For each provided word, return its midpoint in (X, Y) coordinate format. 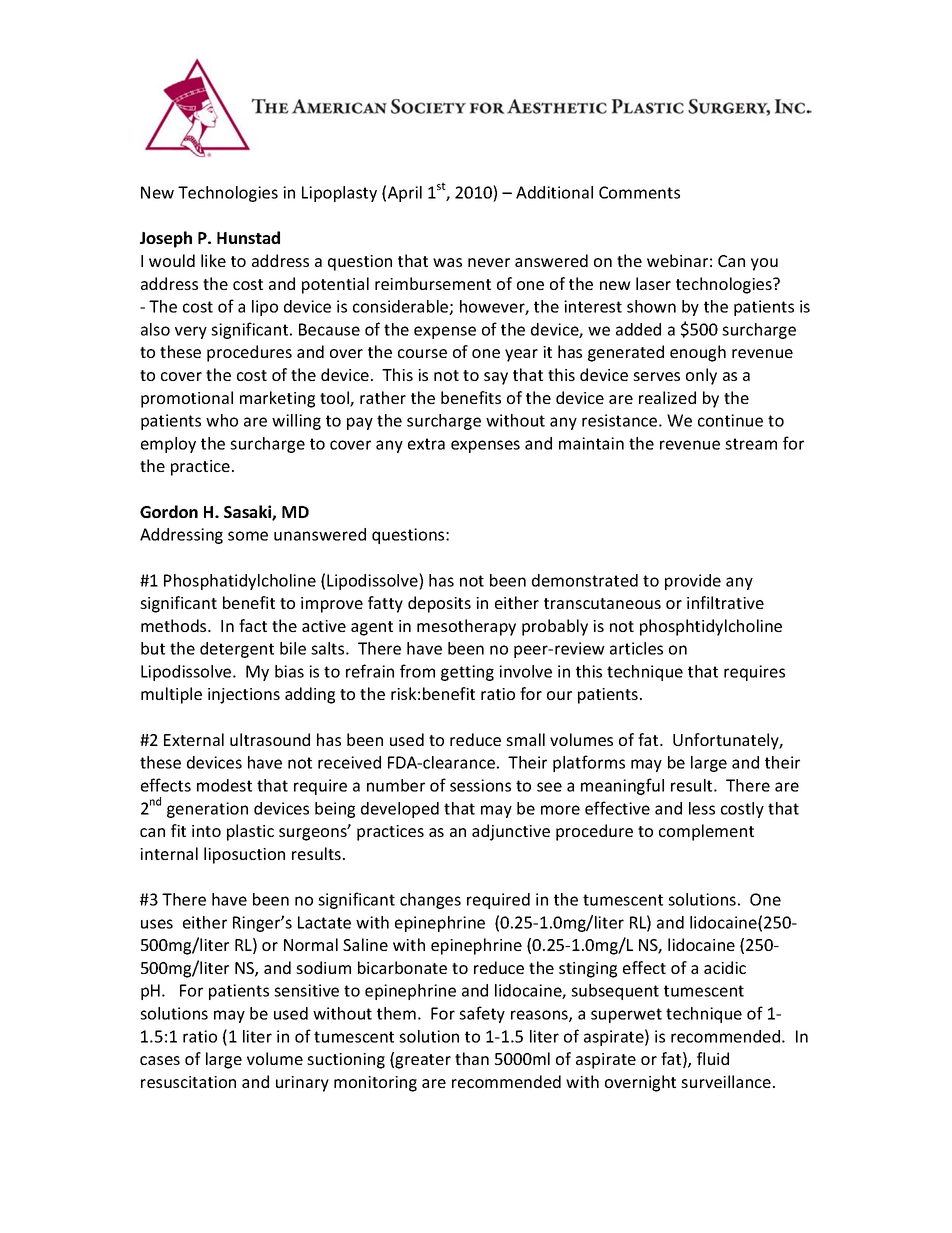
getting (467, 673)
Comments (639, 192)
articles (636, 648)
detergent (237, 650)
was (447, 262)
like (213, 260)
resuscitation (188, 1082)
